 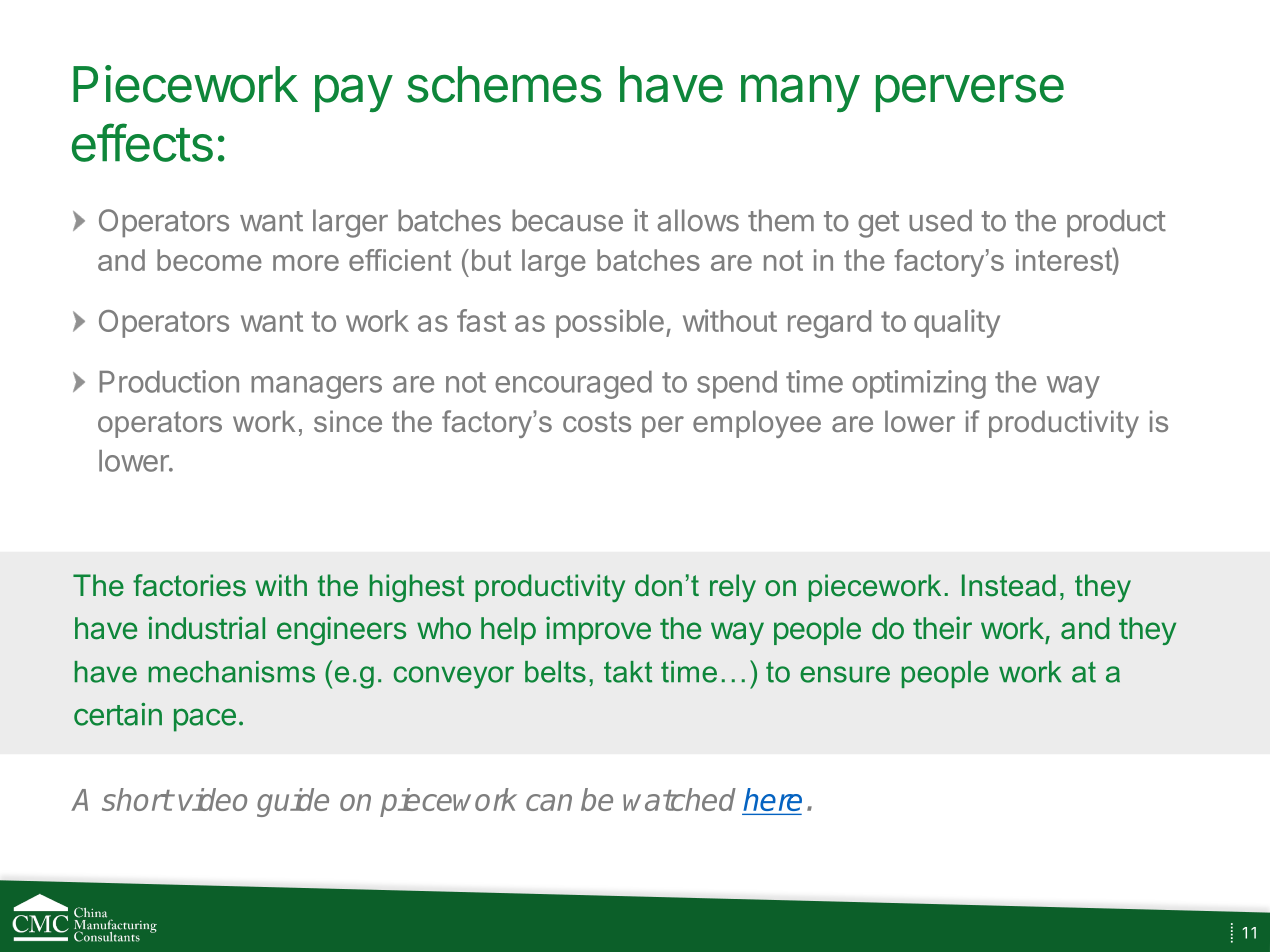 What do you see at coordinates (212, 799) in the screenshot?
I see `video` at bounding box center [212, 799].
